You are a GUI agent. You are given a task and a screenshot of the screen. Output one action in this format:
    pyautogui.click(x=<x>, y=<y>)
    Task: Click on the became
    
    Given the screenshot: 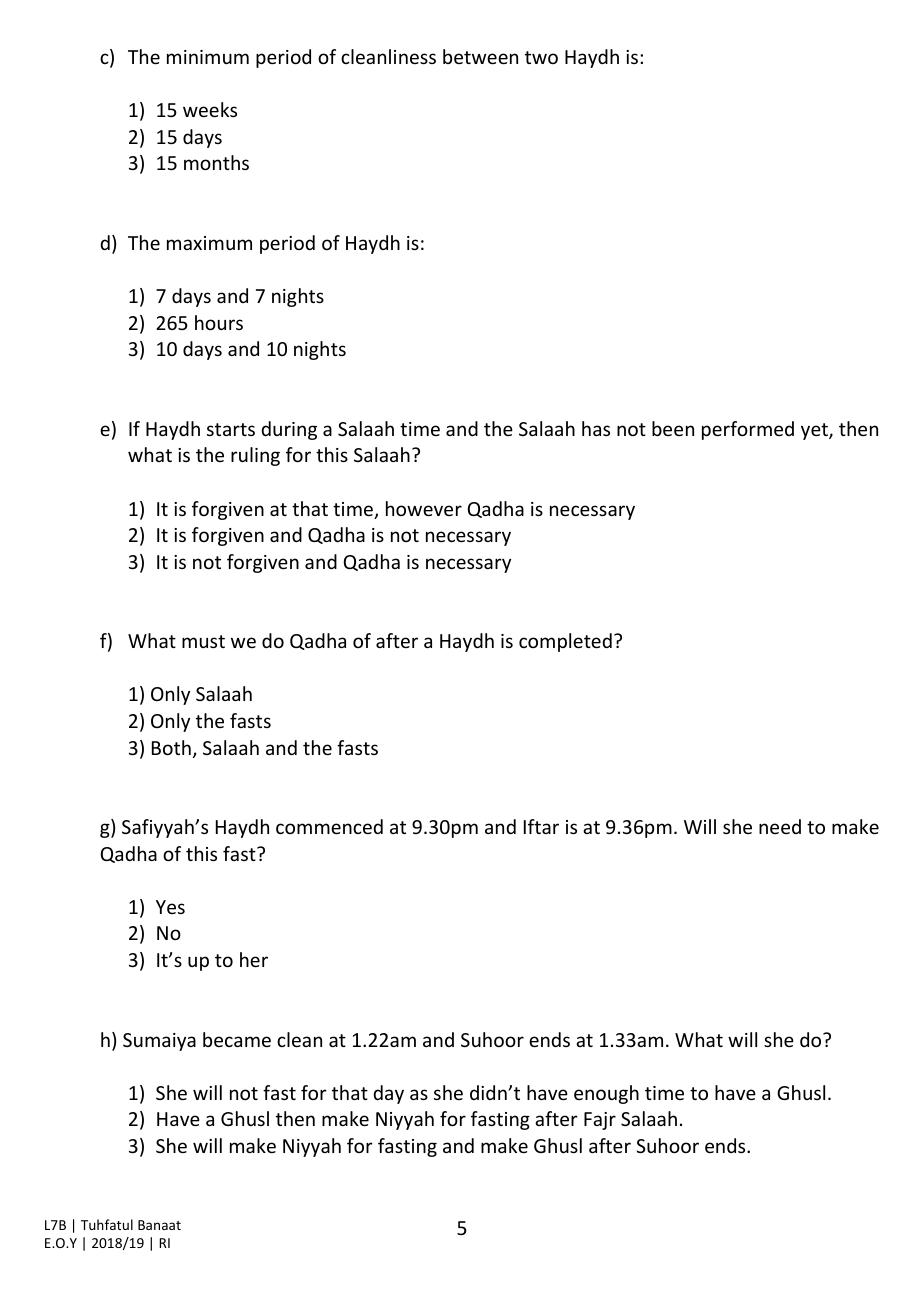 What is the action you would take?
    pyautogui.click(x=237, y=1039)
